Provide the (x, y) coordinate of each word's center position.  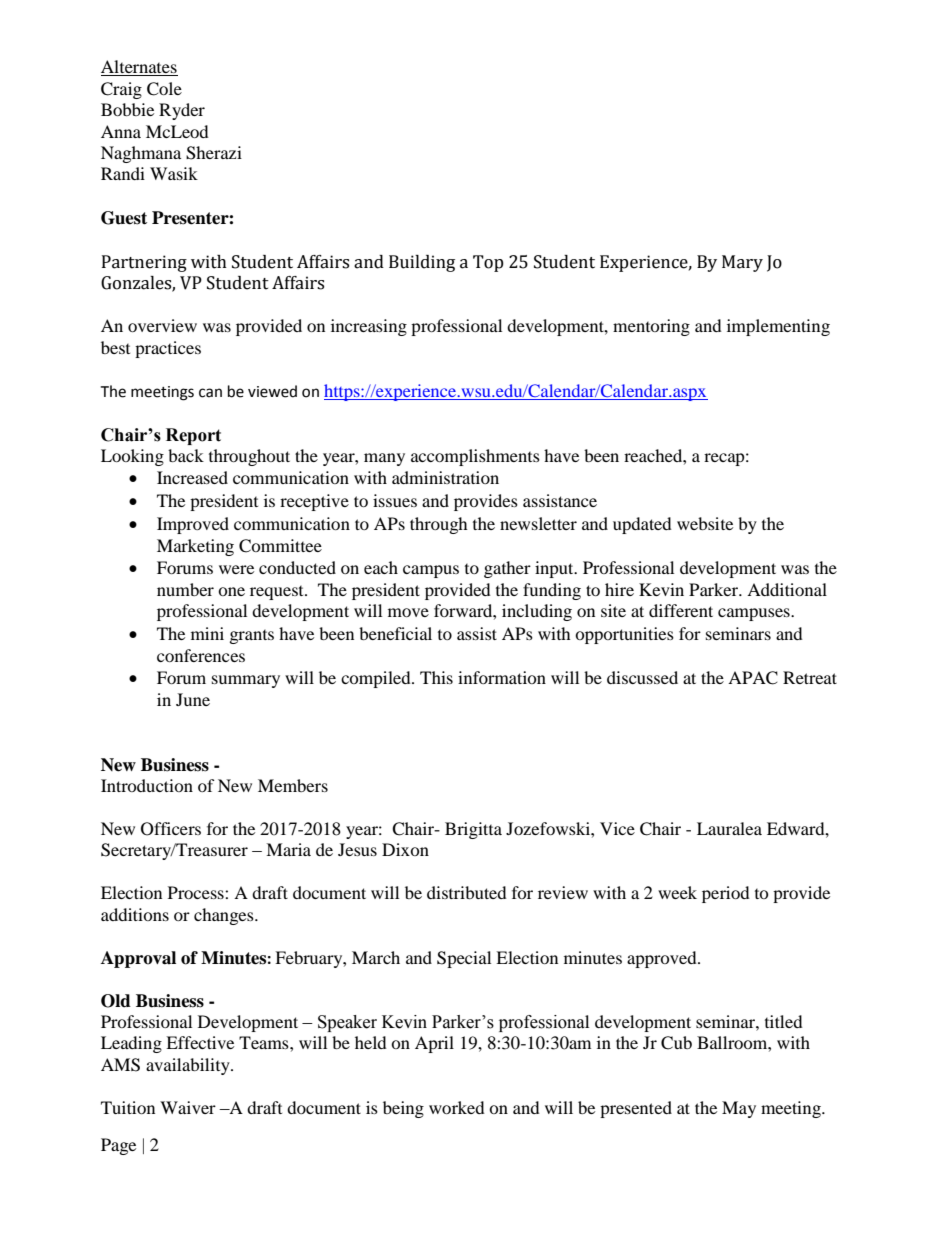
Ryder (182, 111)
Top (488, 263)
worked (457, 1107)
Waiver (188, 1107)
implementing (778, 327)
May (739, 1109)
